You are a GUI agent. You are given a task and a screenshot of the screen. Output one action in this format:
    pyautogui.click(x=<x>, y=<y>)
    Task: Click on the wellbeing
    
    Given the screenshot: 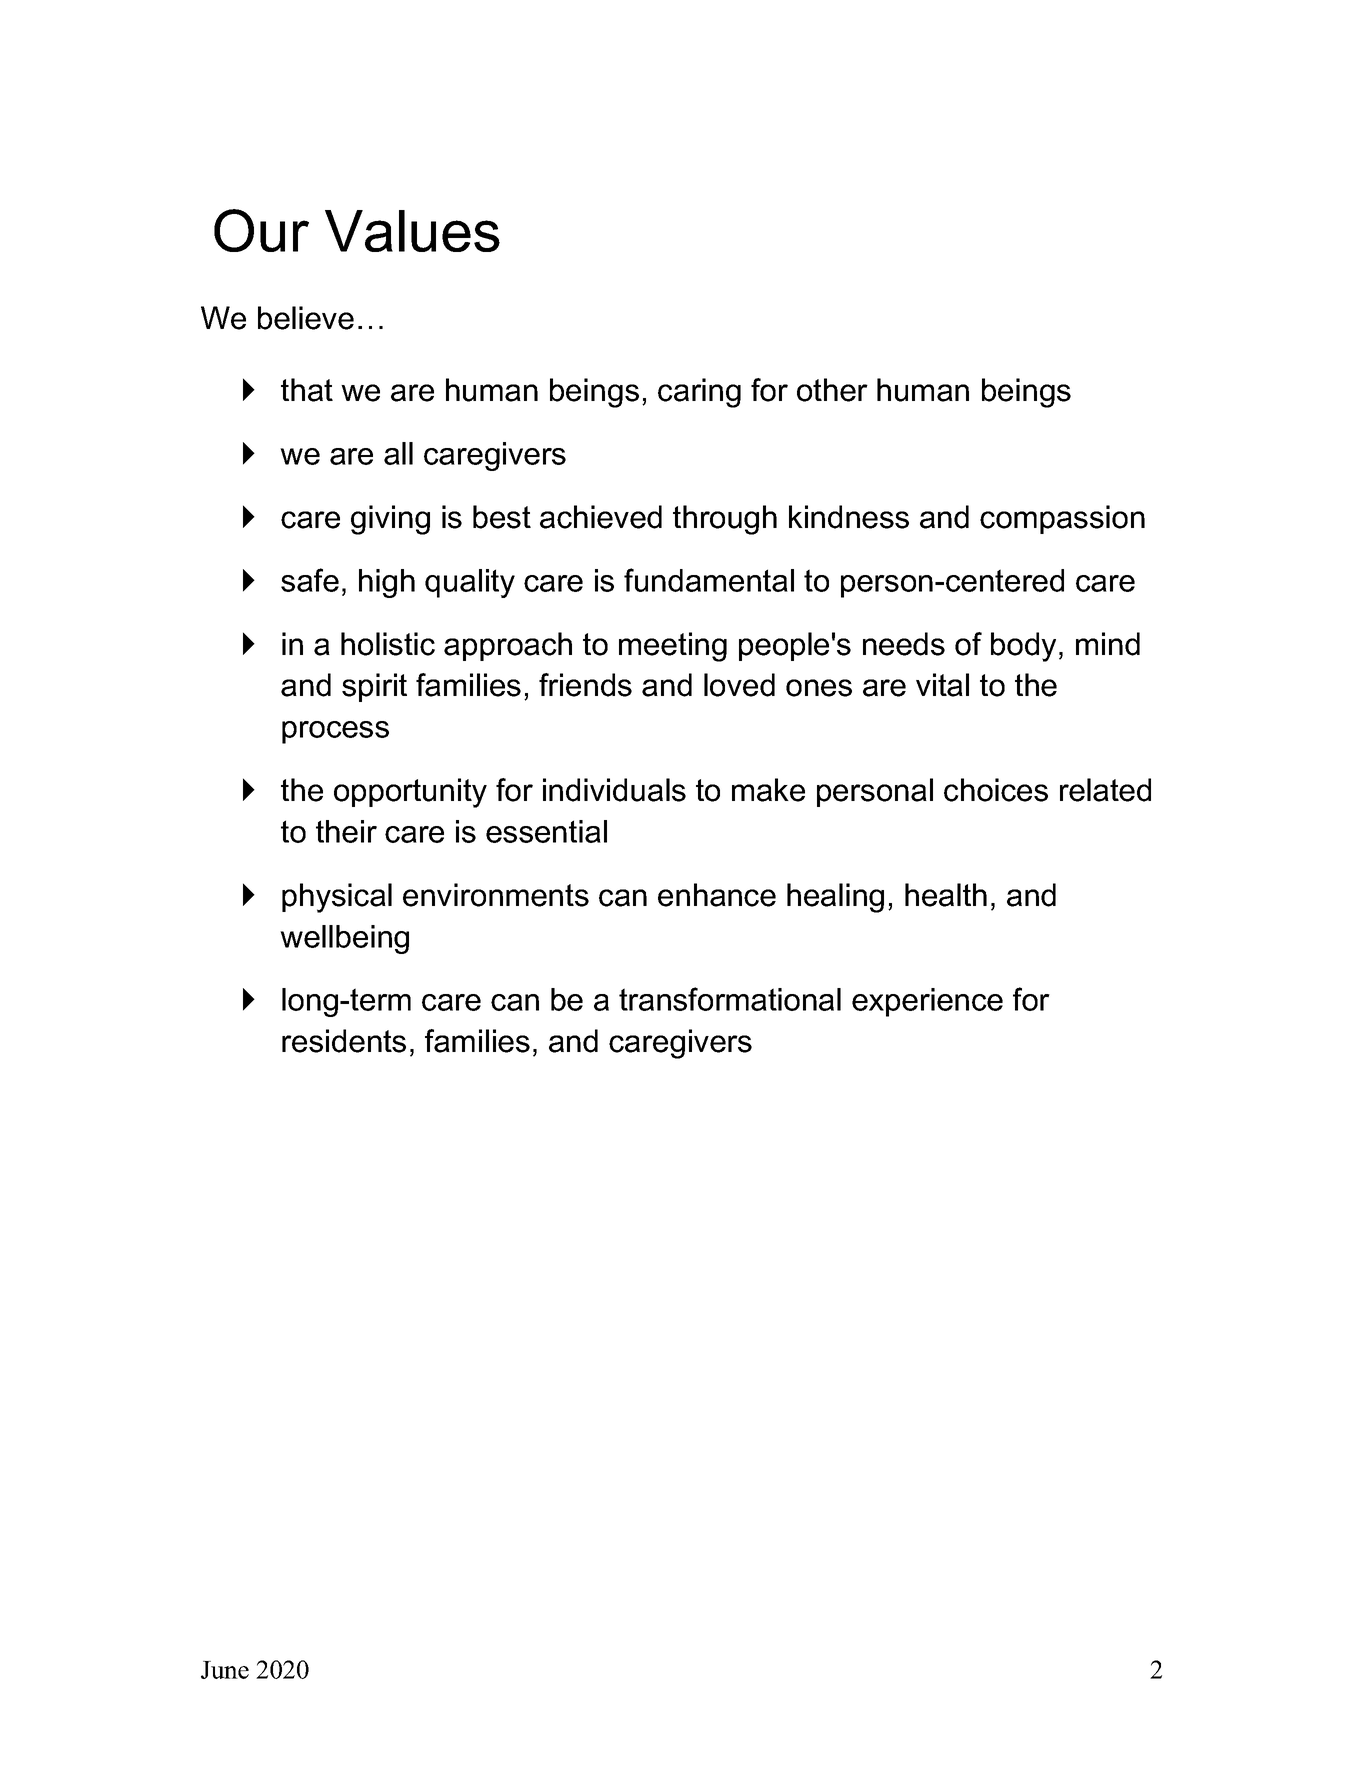 What is the action you would take?
    pyautogui.click(x=344, y=939)
